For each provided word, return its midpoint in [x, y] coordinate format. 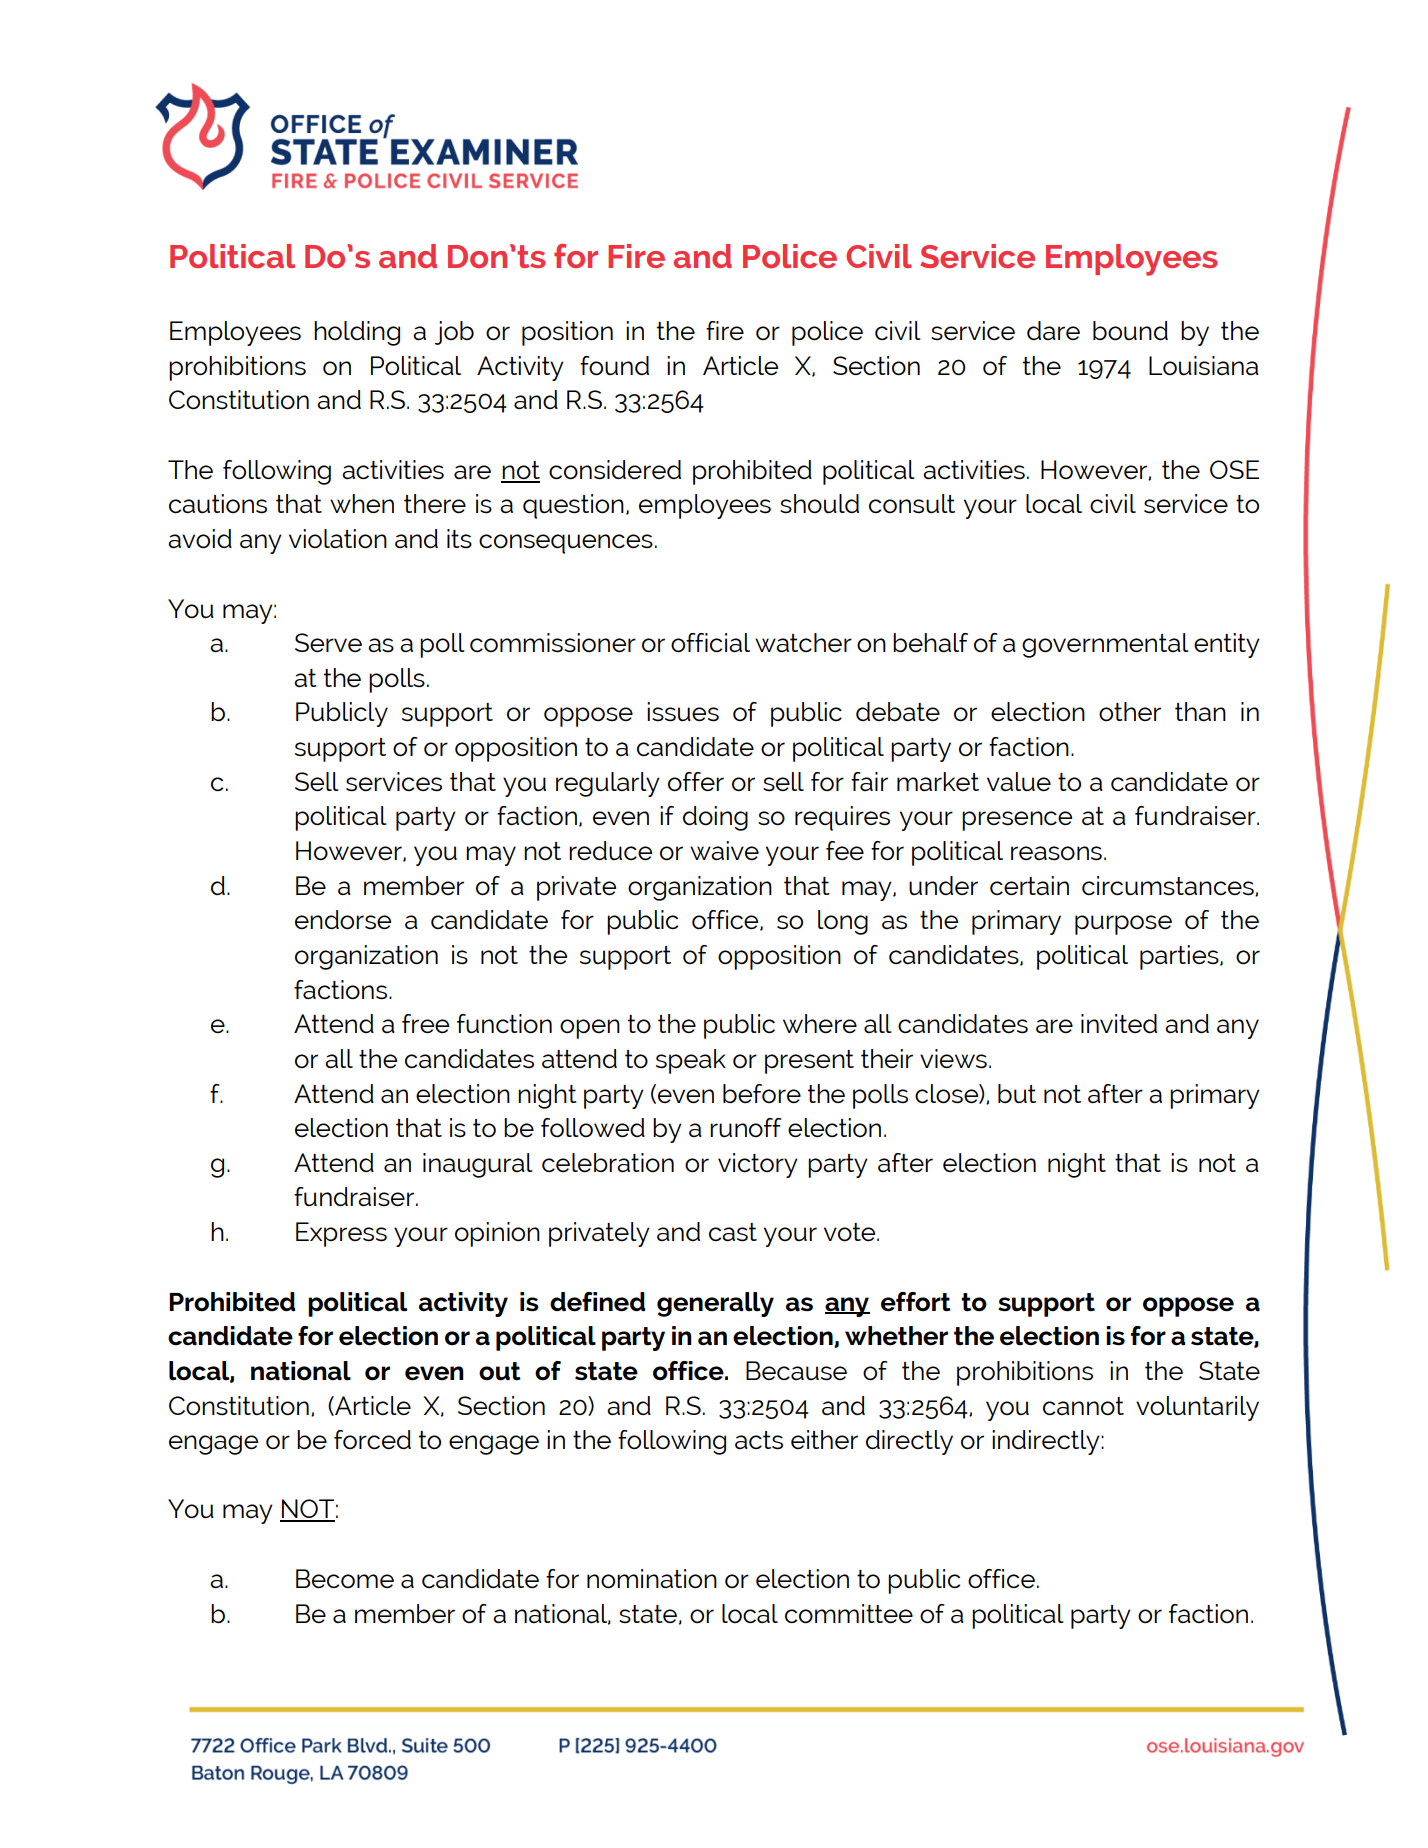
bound [1130, 331]
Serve [328, 643]
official [710, 643]
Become [345, 1579]
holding [357, 333]
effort [916, 1302]
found [614, 366]
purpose [1123, 925]
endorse [343, 920]
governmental [1105, 645]
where [820, 1024]
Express [341, 1234]
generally [715, 1304]
